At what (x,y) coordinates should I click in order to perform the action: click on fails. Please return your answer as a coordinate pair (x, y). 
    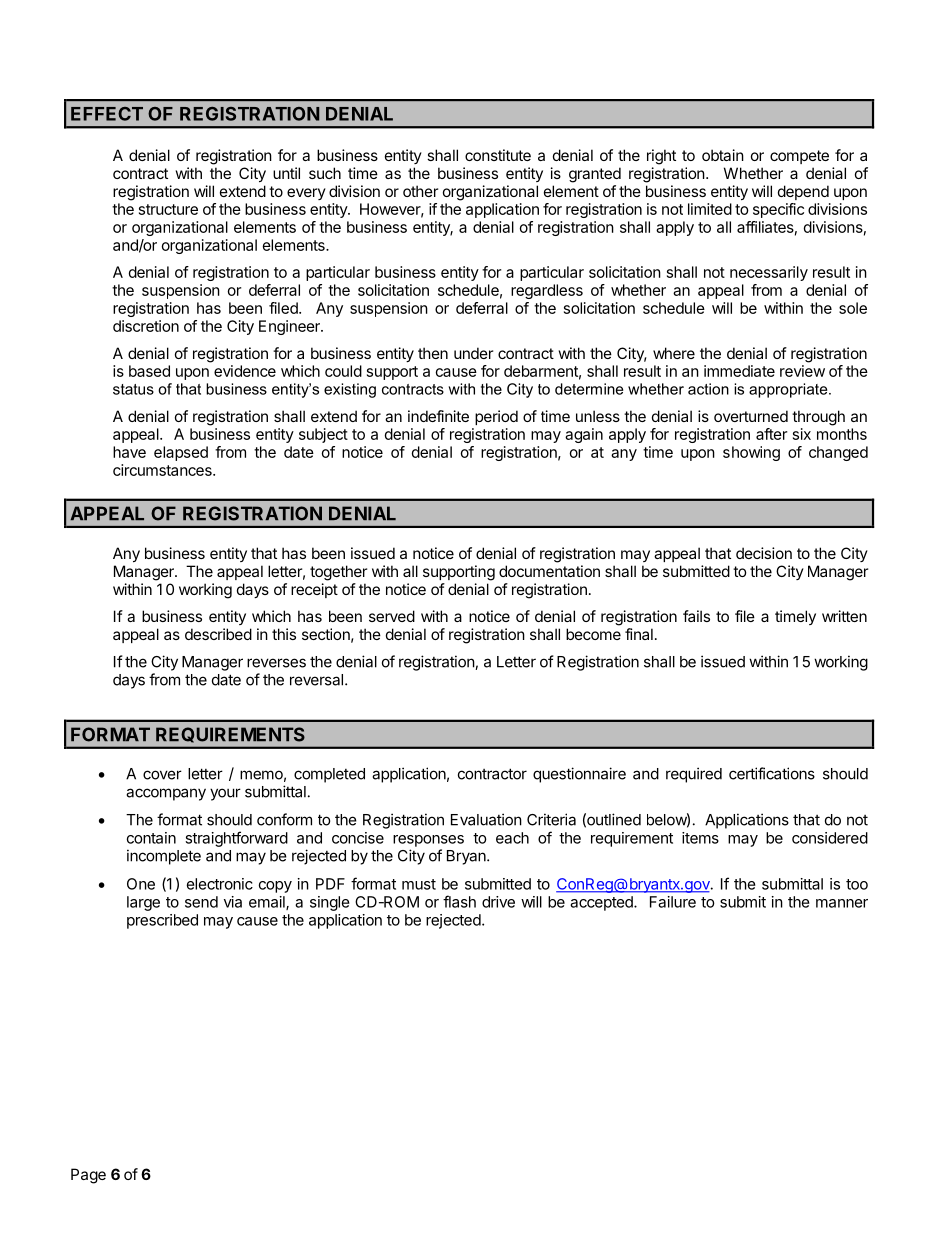
    Looking at the image, I should click on (696, 616).
